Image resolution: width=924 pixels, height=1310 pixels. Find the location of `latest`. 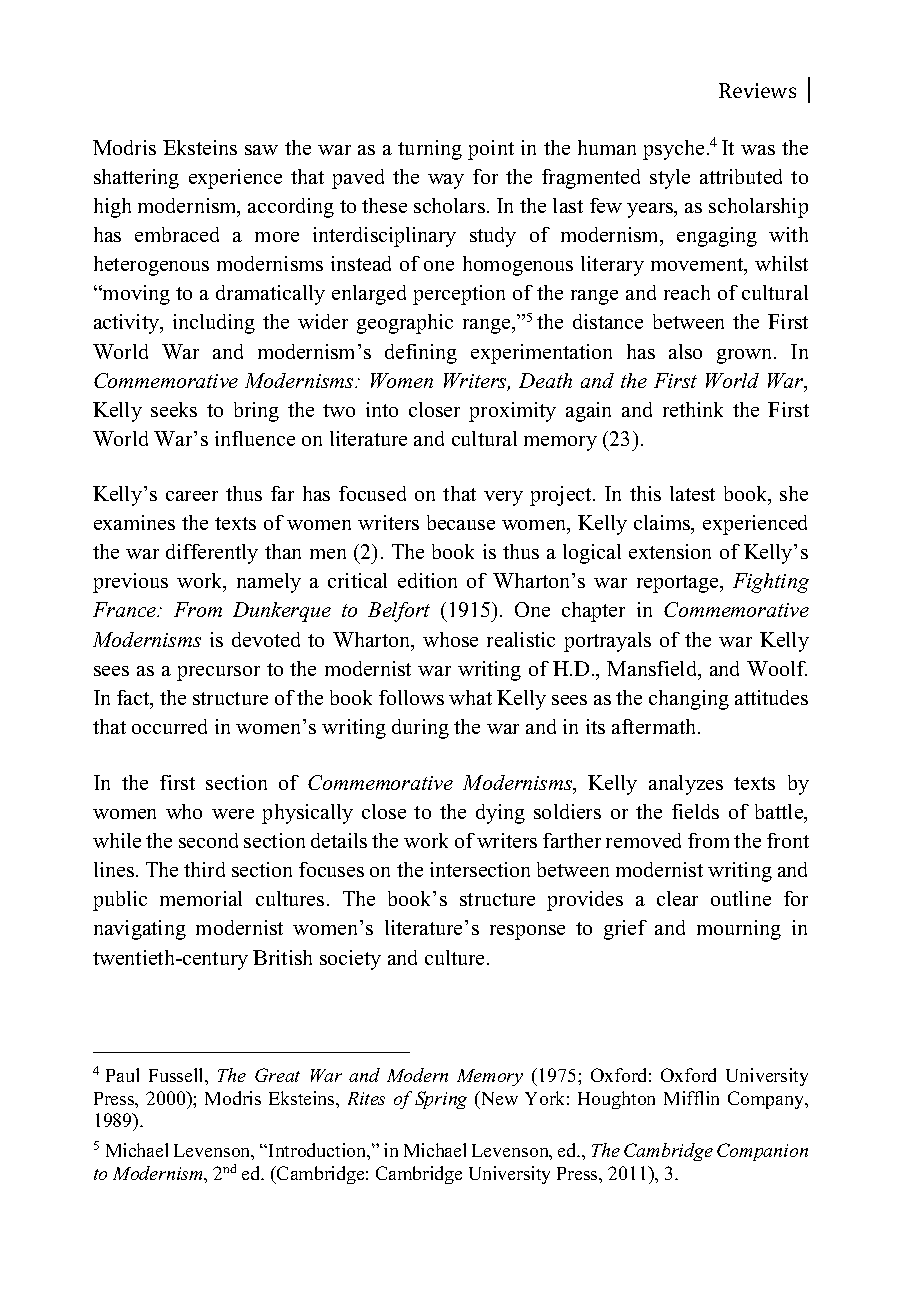

latest is located at coordinates (692, 493).
